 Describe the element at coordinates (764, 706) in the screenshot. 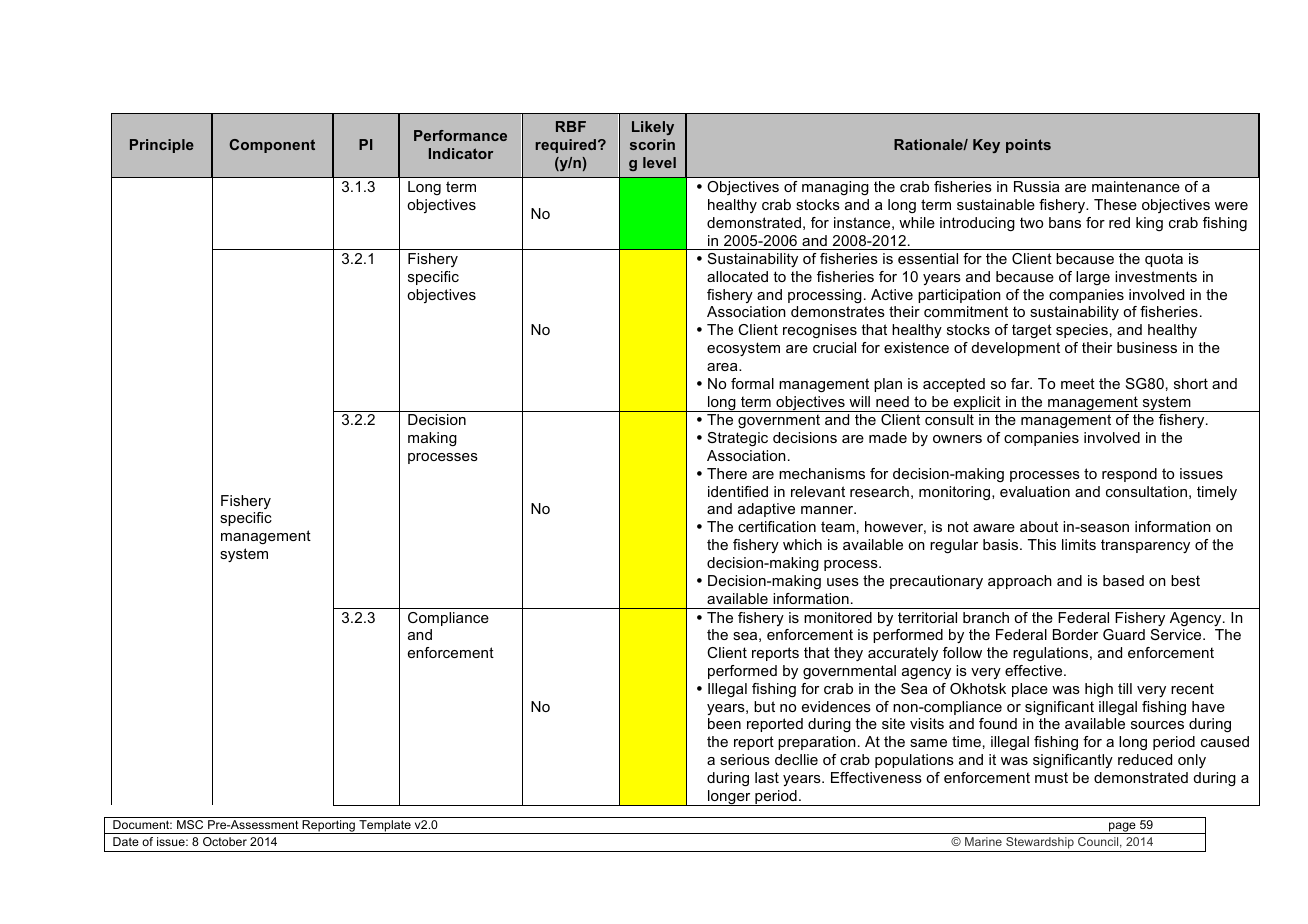

I see `but` at that location.
